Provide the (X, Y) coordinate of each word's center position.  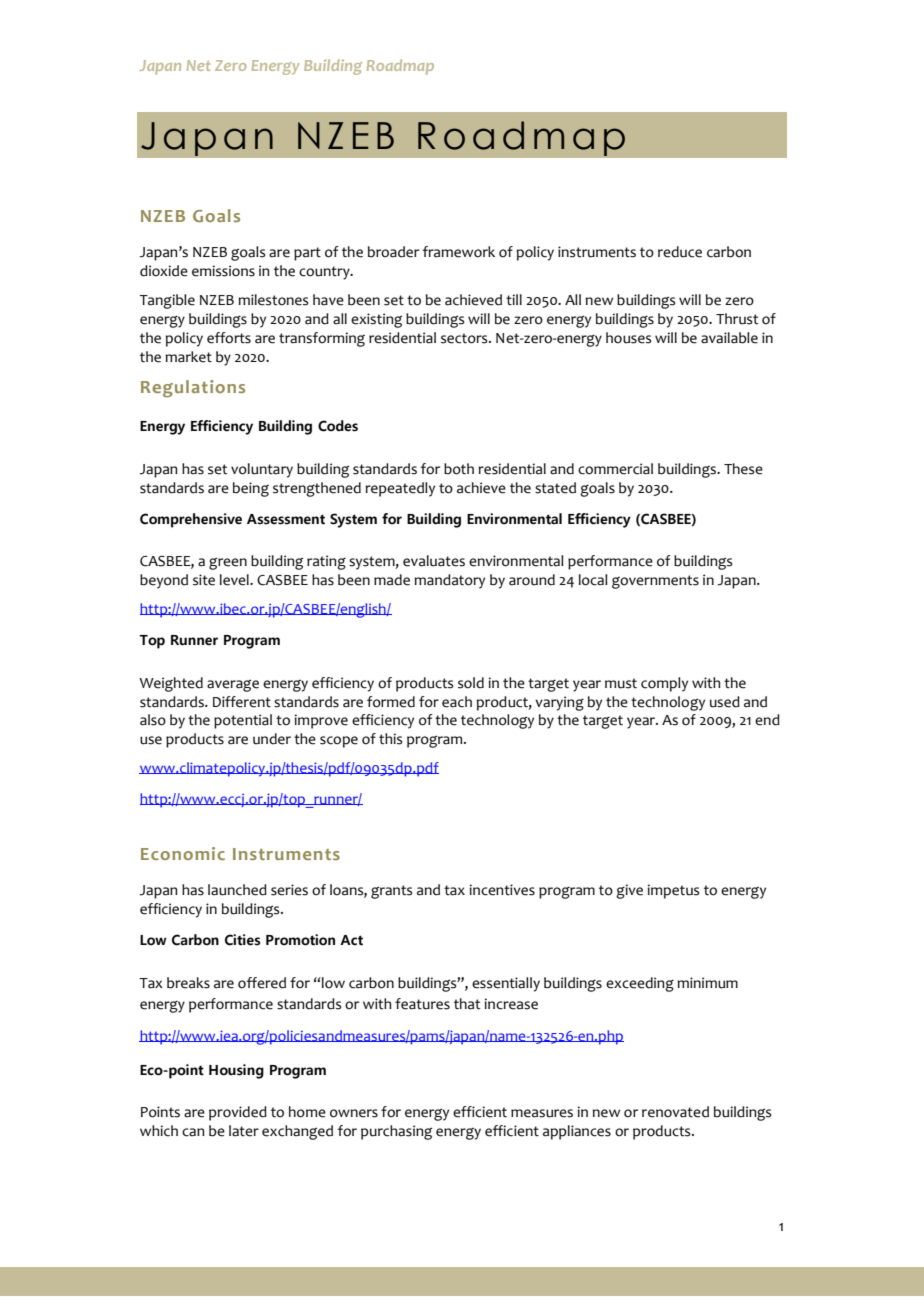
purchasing (396, 1132)
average (233, 686)
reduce (680, 252)
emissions (223, 271)
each (457, 702)
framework (459, 252)
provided (238, 1113)
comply (664, 684)
